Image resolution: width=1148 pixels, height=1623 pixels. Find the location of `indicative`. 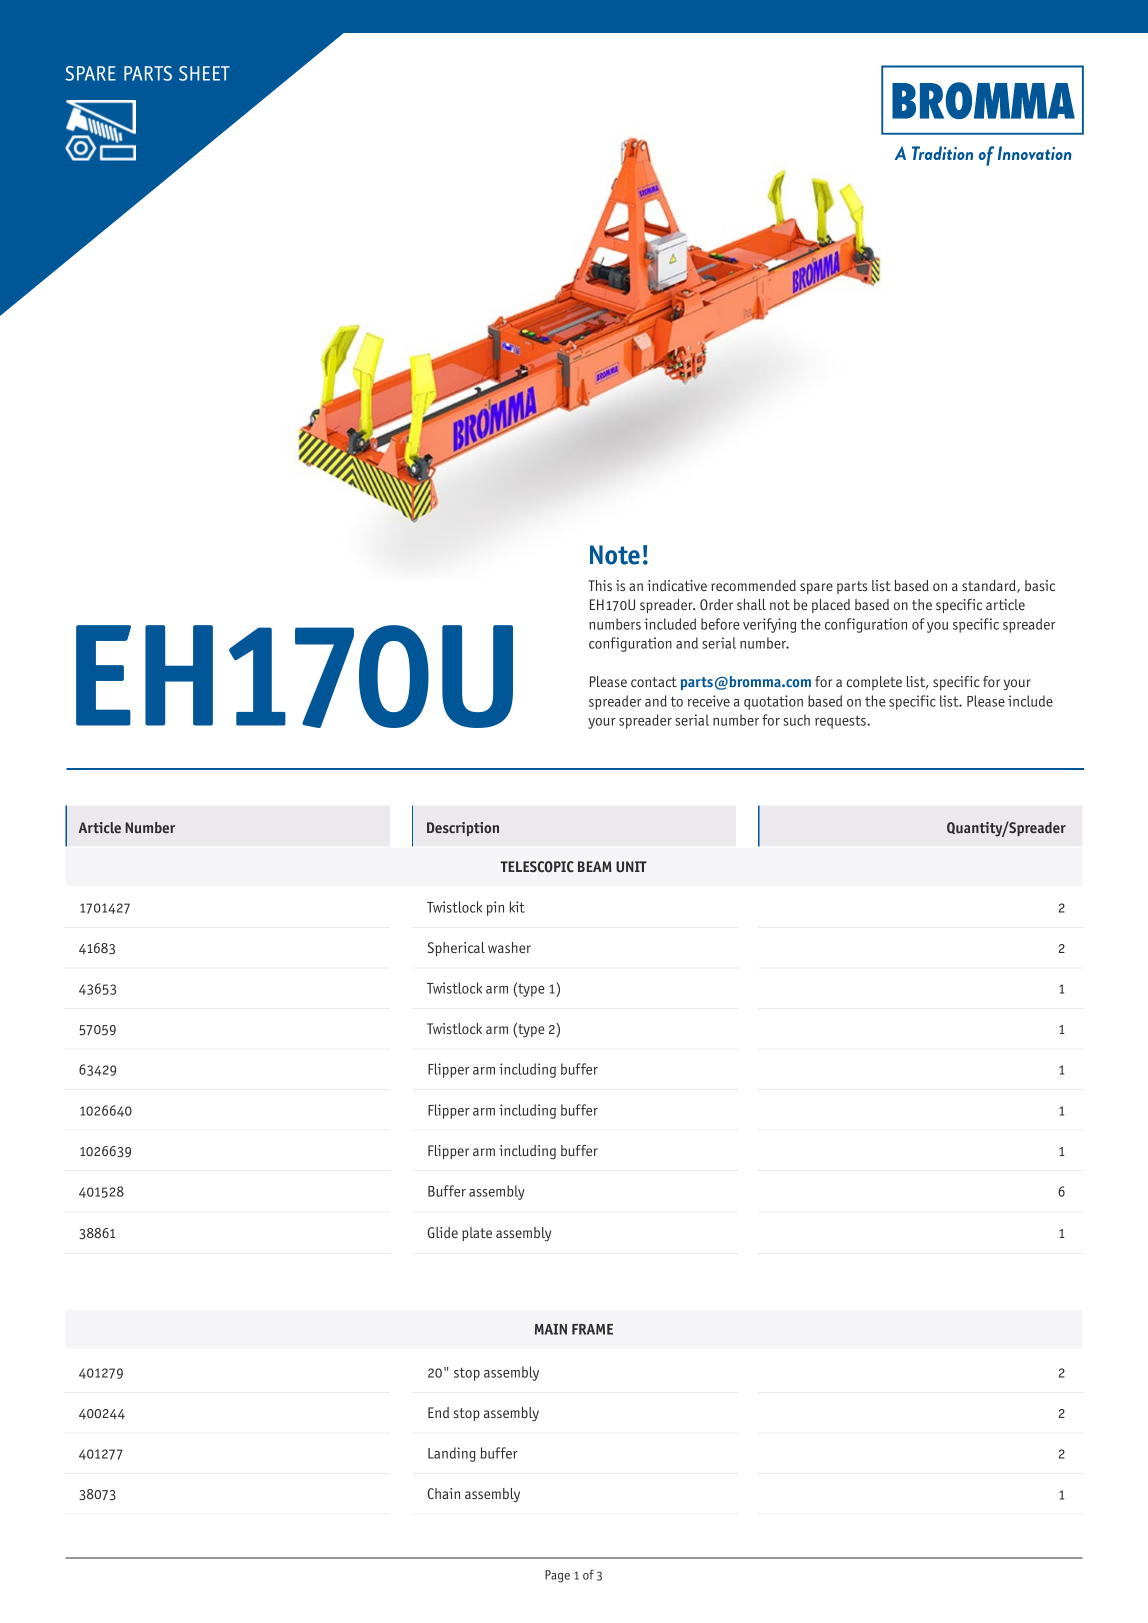

indicative is located at coordinates (677, 585).
